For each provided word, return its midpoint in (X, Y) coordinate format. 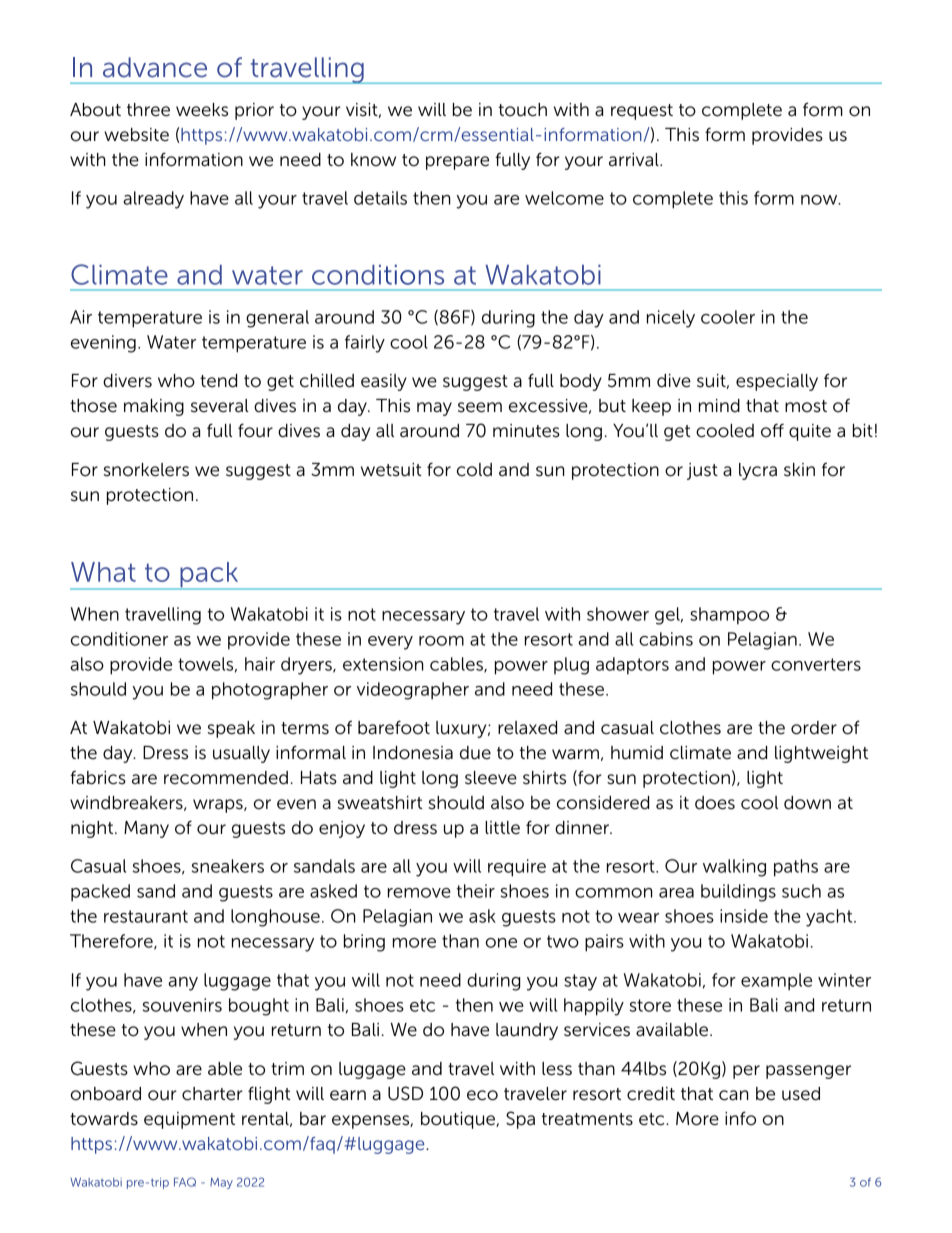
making (154, 407)
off (772, 430)
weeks (202, 110)
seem (480, 407)
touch (523, 110)
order (814, 728)
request (642, 112)
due (475, 753)
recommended (226, 778)
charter (212, 1094)
